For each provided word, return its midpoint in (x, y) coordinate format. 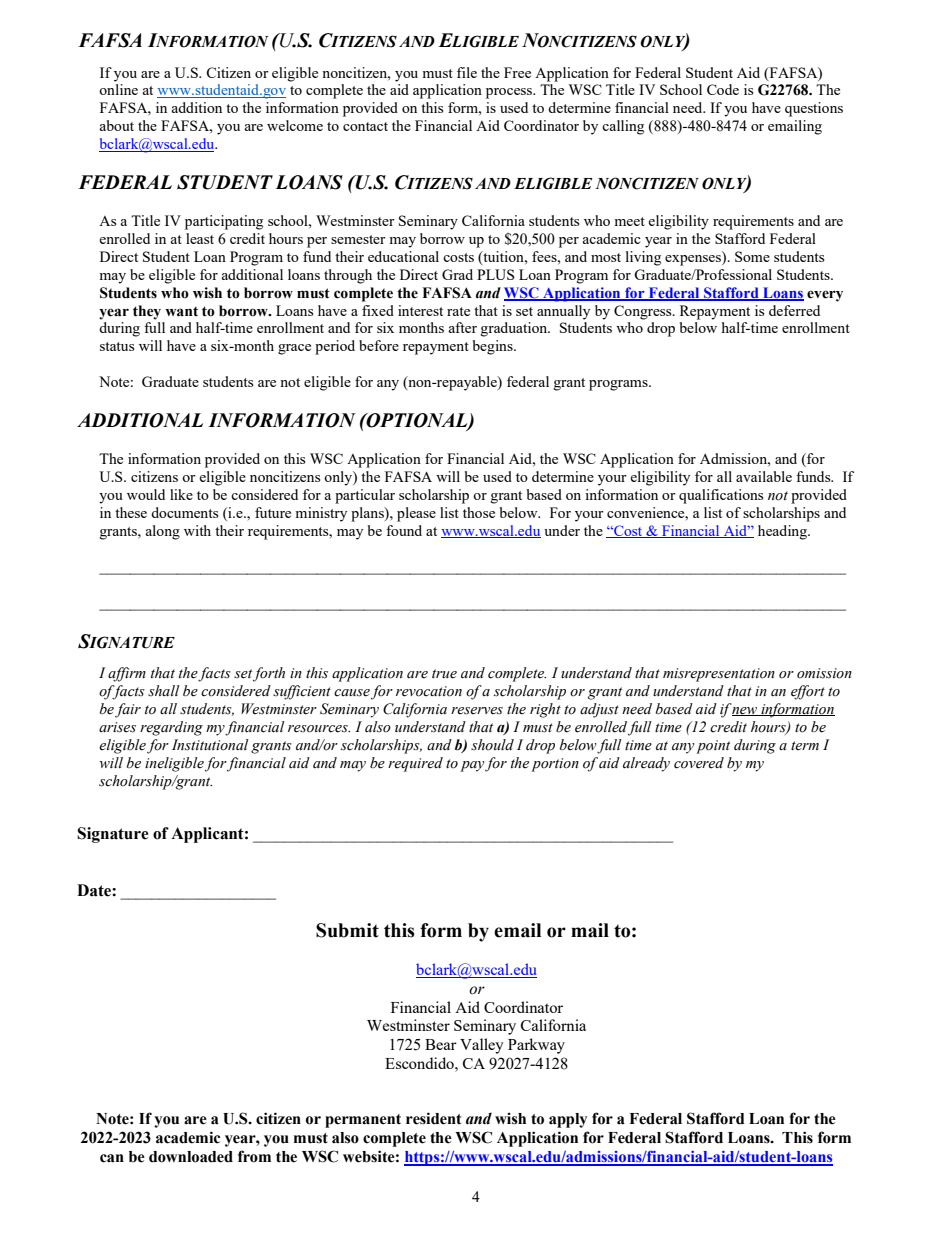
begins (494, 347)
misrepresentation (719, 675)
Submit (347, 930)
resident (433, 1118)
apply (568, 1120)
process (510, 93)
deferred (794, 310)
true (444, 674)
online (118, 89)
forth (269, 674)
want (181, 311)
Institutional (210, 745)
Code (723, 89)
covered (699, 763)
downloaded (191, 1157)
